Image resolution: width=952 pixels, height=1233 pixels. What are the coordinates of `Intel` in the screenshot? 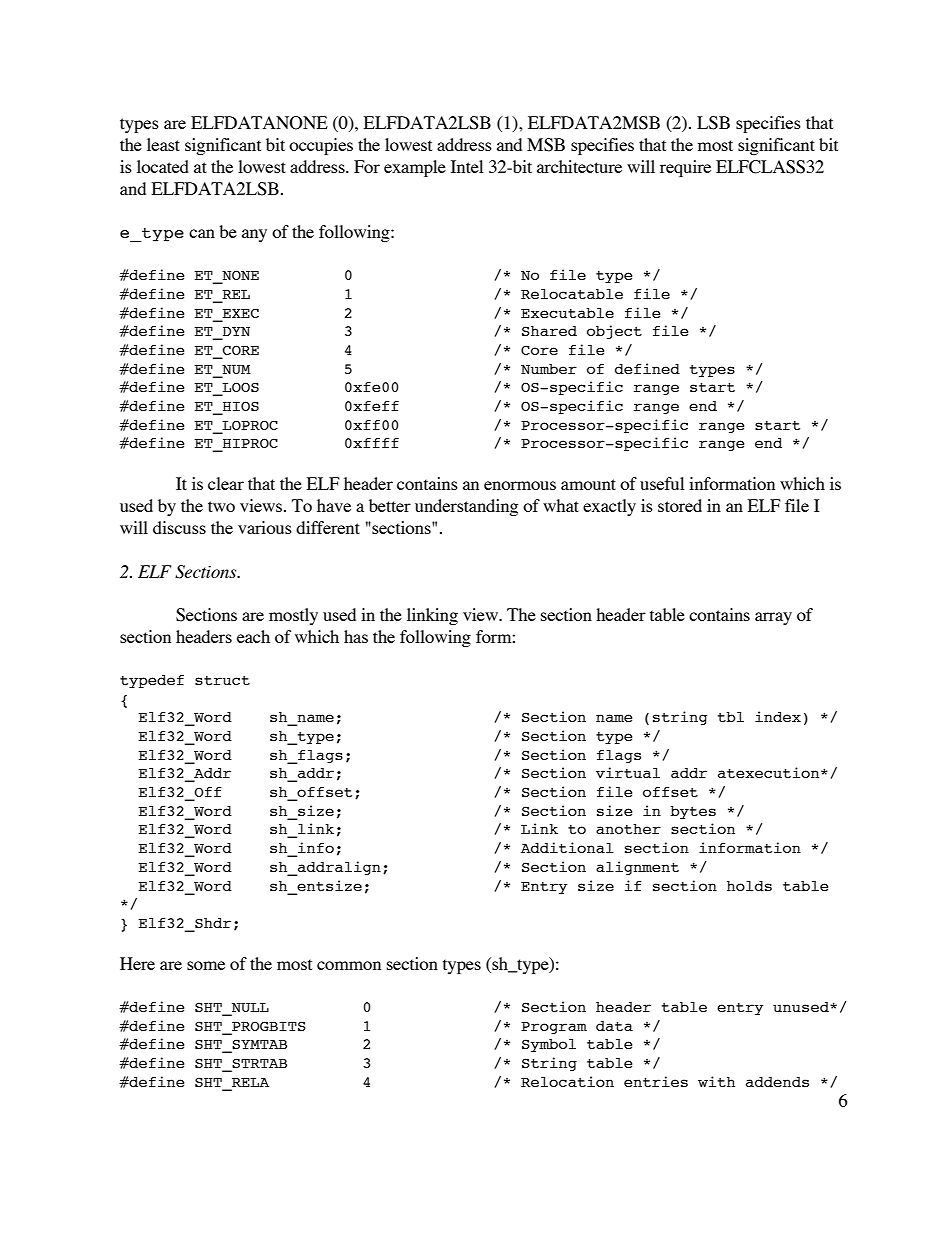 It's located at (467, 166).
